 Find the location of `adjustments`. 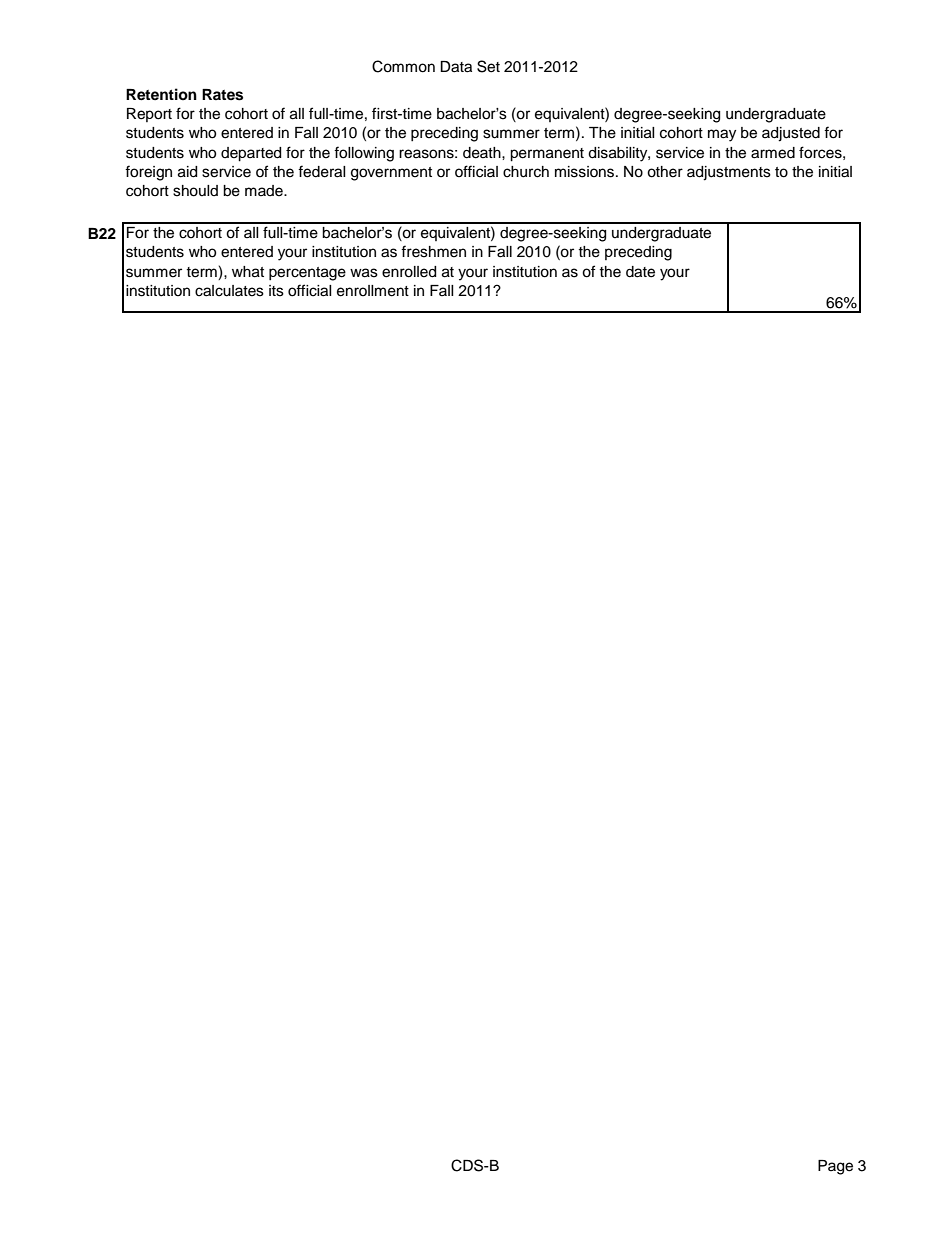

adjustments is located at coordinates (729, 173).
